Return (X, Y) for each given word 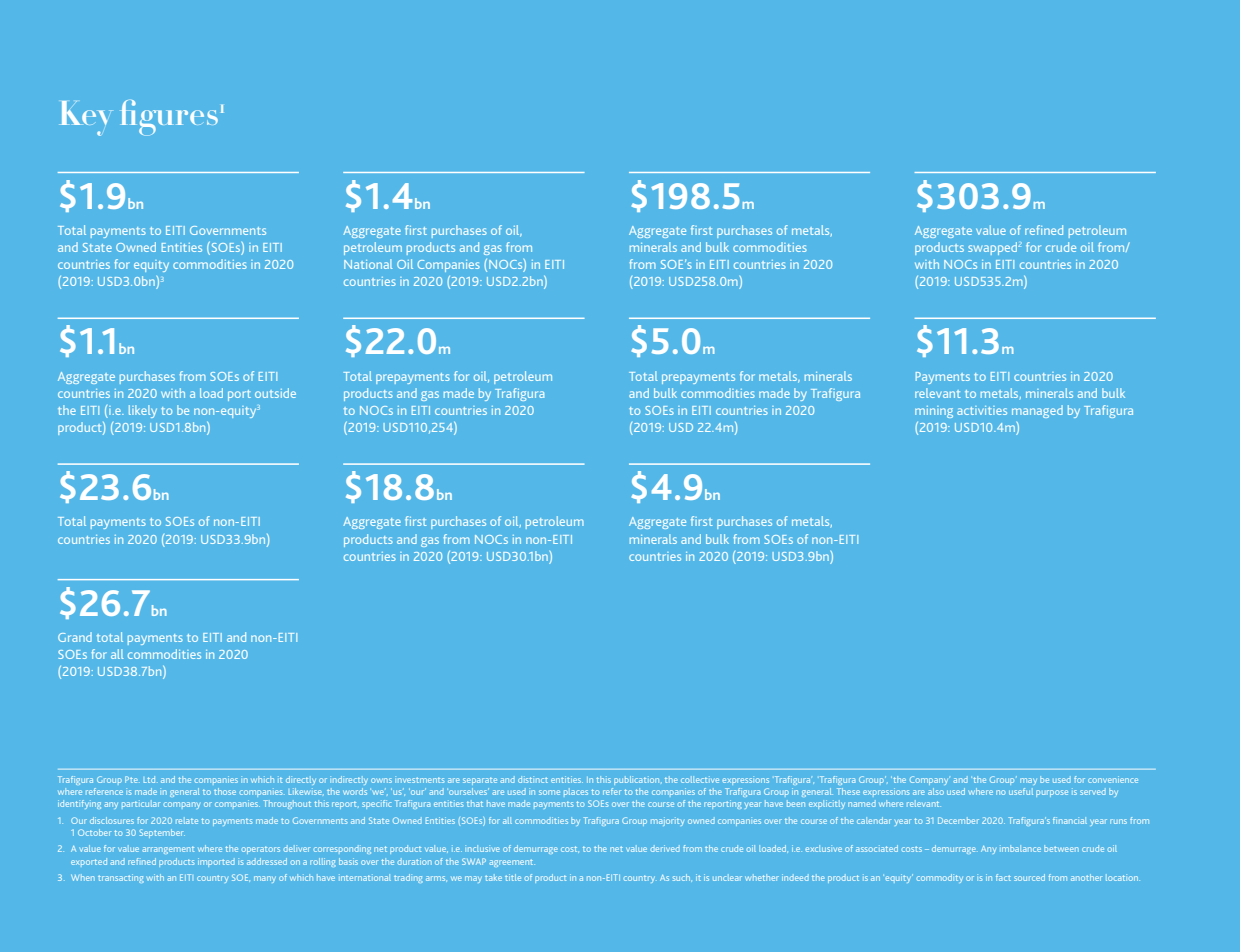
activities (982, 410)
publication (638, 780)
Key (85, 118)
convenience (1113, 779)
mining (934, 412)
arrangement (168, 850)
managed (1037, 411)
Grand (75, 637)
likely (143, 411)
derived (665, 848)
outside (275, 393)
